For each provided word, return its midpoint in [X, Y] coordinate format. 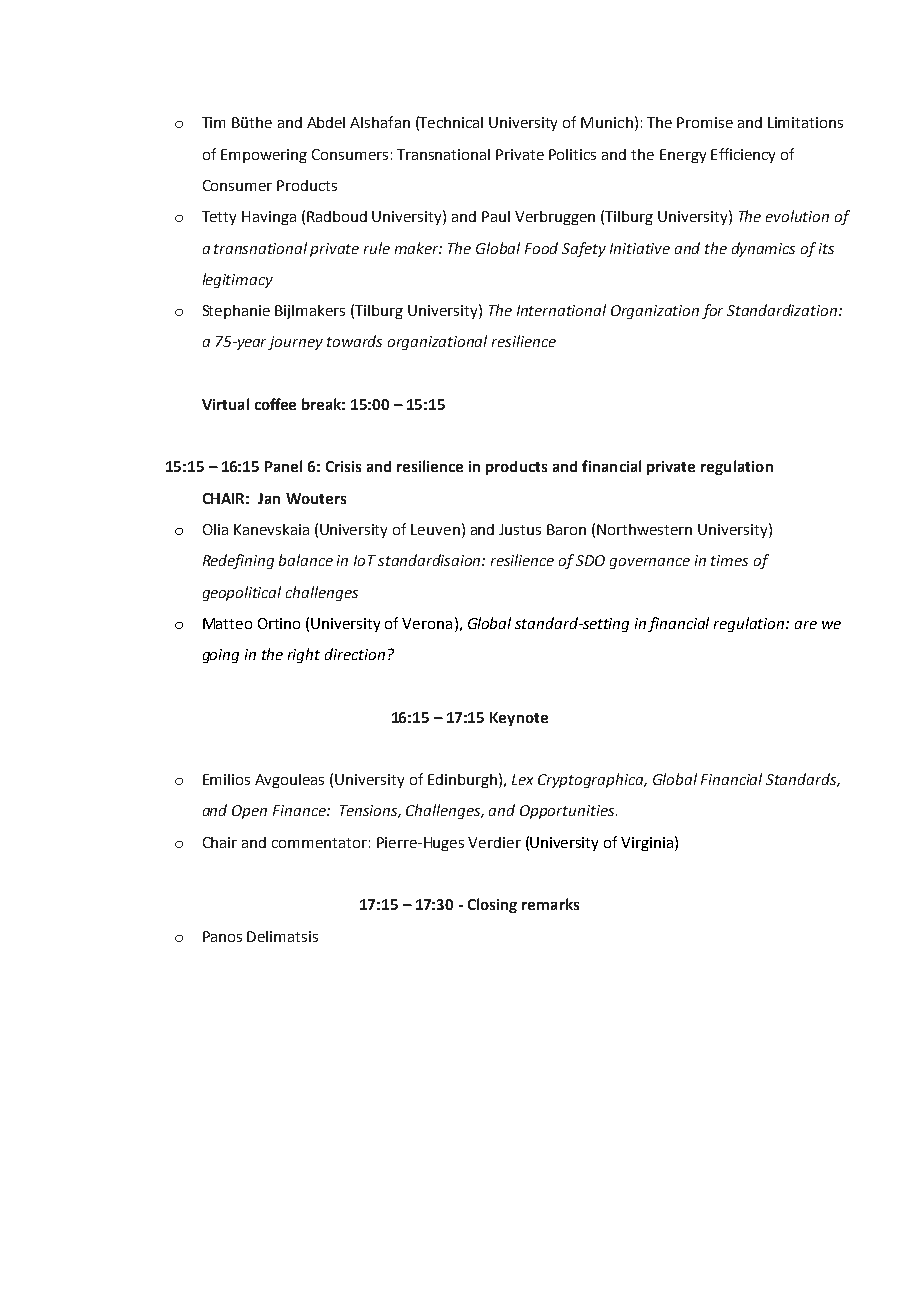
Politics [572, 154]
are [806, 625]
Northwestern [644, 529]
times [729, 560]
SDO [590, 560]
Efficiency [743, 155]
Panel [283, 466]
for [712, 311]
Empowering [264, 156]
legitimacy [238, 280]
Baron [566, 529]
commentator [319, 843]
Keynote [519, 719]
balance [306, 560]
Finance [300, 810]
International [561, 310]
